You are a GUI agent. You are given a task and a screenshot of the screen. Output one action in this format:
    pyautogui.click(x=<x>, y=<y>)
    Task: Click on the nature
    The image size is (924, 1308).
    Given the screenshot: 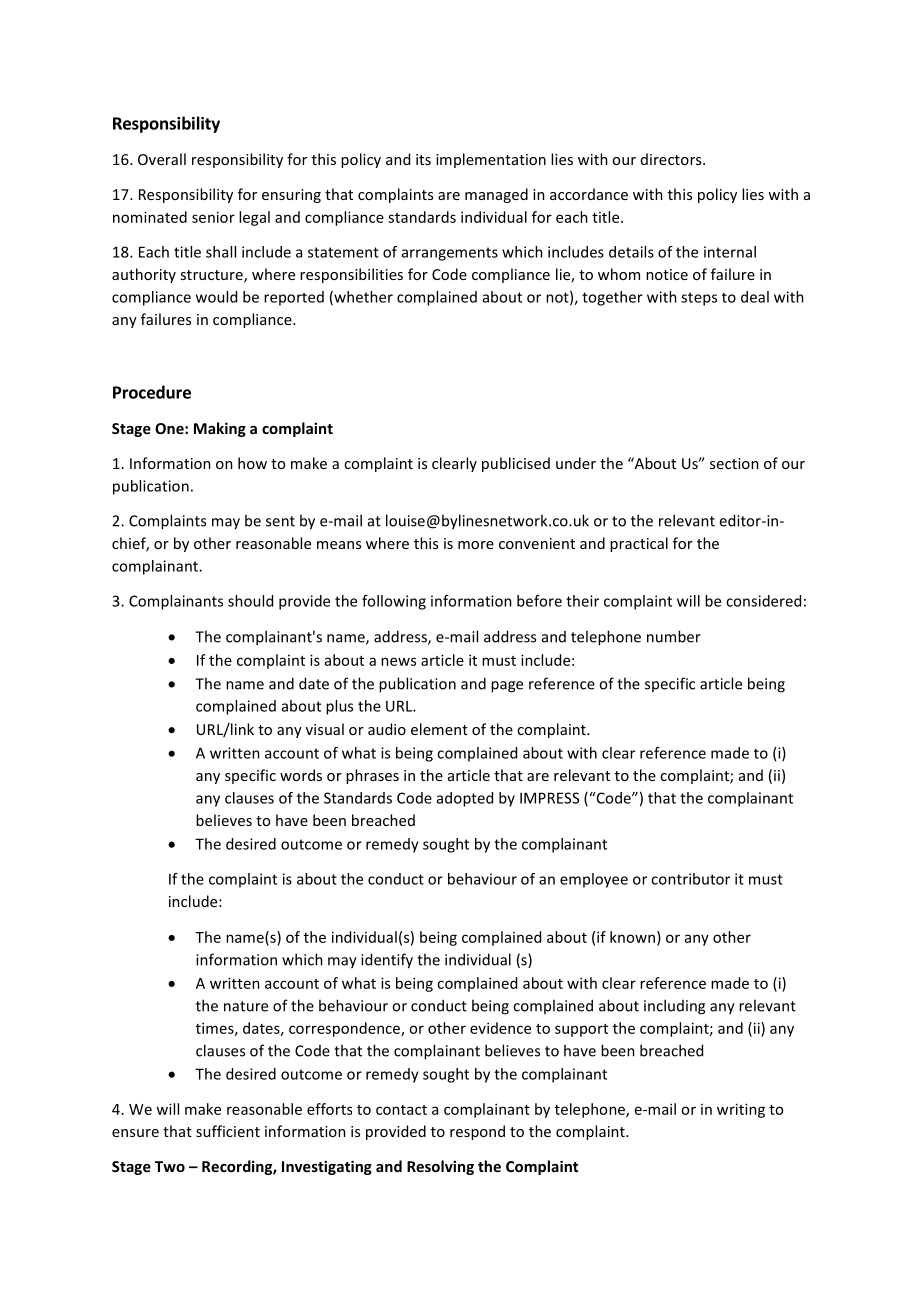 What is the action you would take?
    pyautogui.click(x=246, y=1006)
